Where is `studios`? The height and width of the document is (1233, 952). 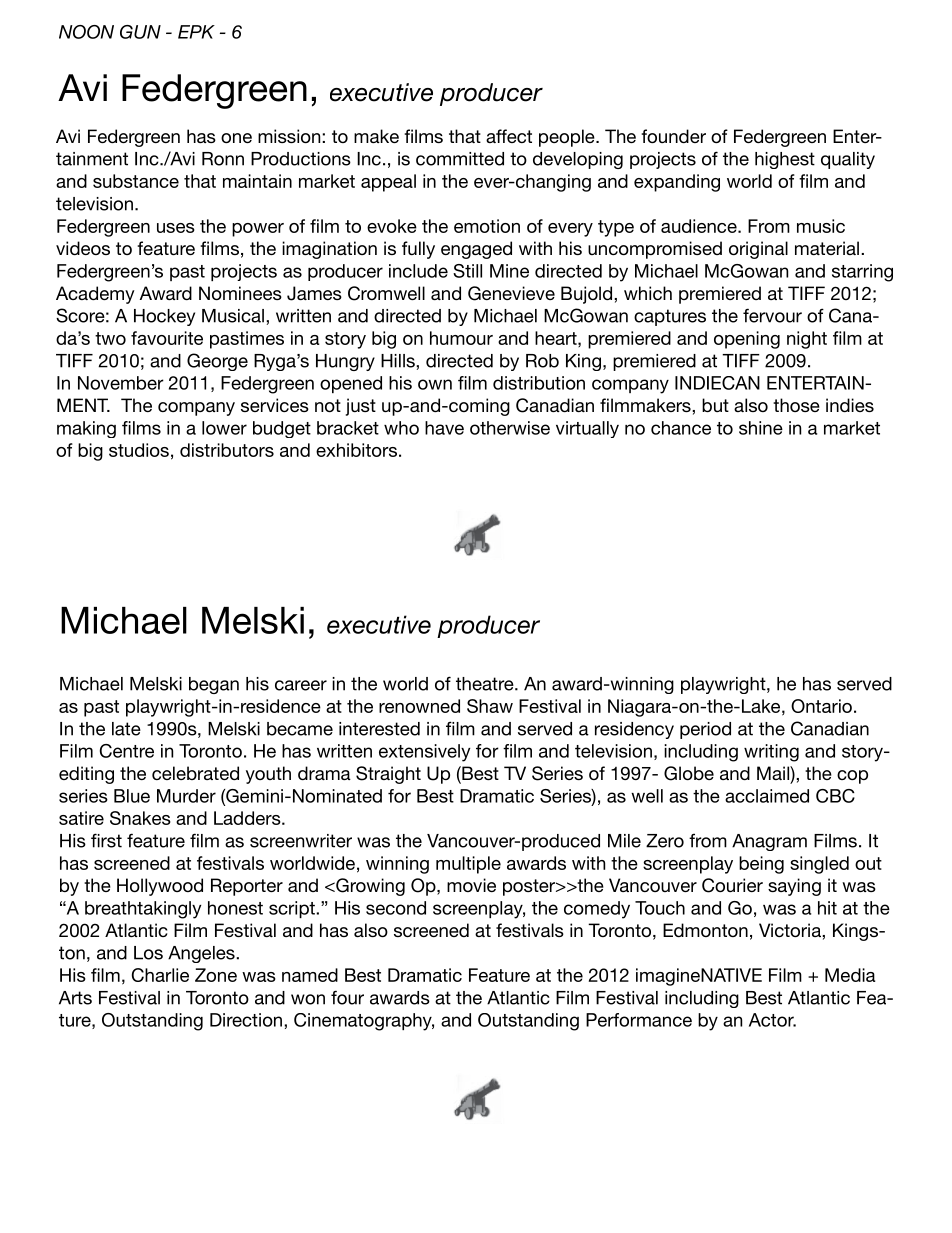
studios is located at coordinates (139, 450).
